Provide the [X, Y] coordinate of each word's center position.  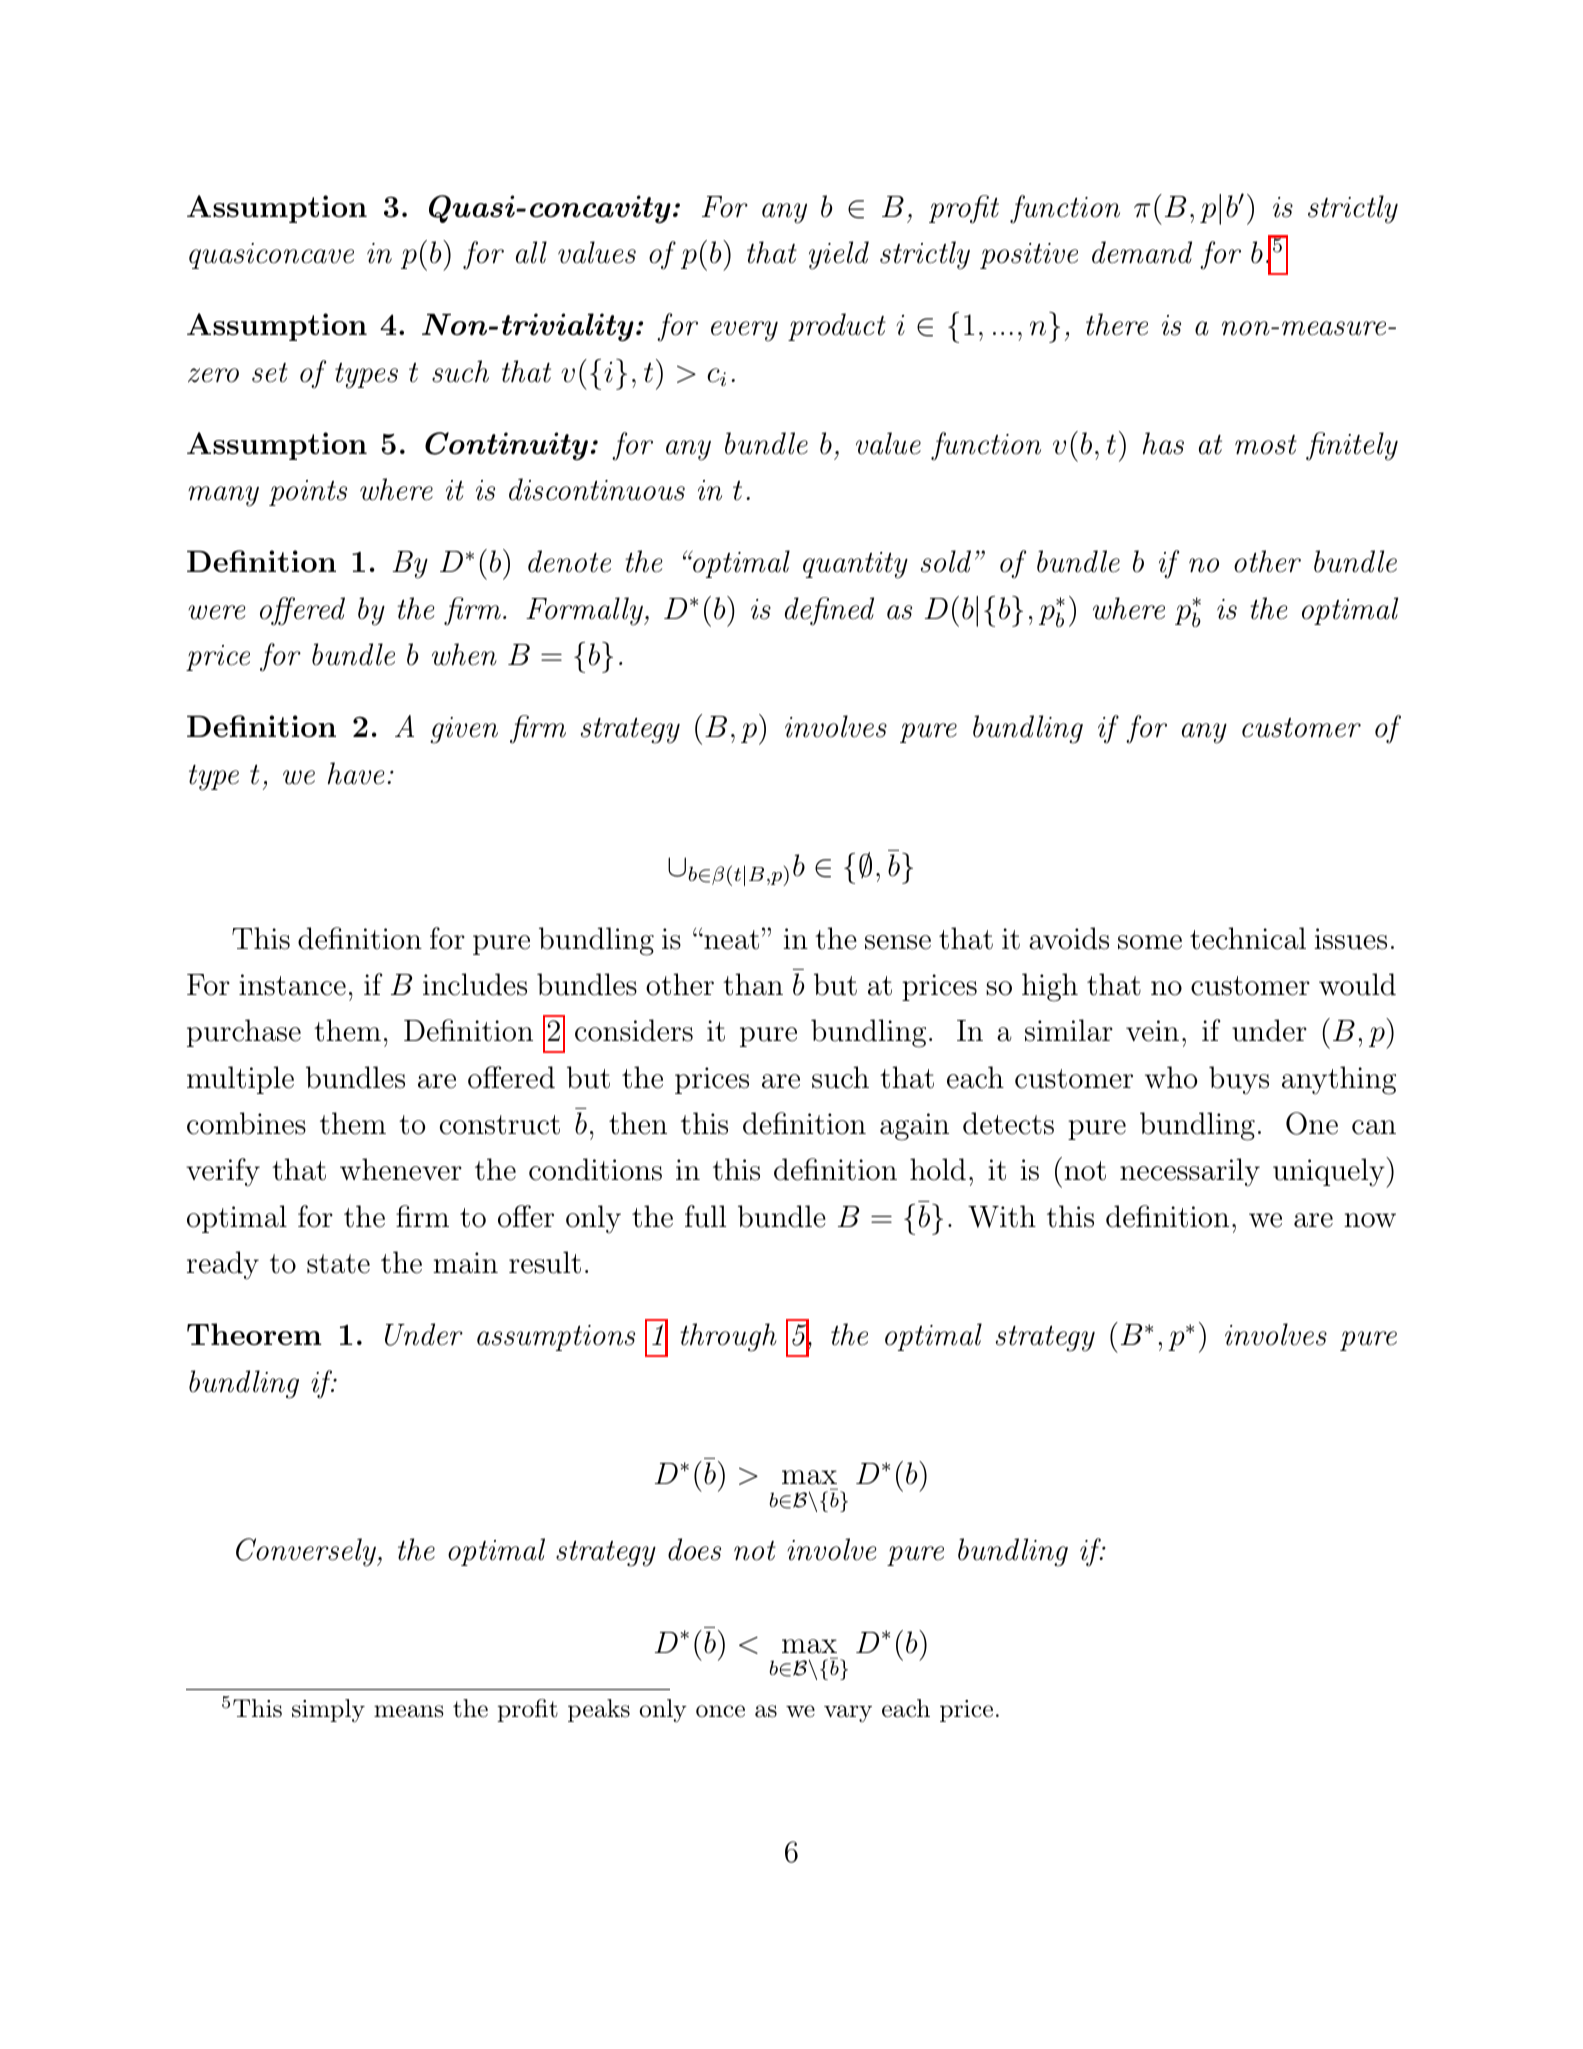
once [720, 1711]
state [338, 1264]
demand [1142, 252]
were [216, 612]
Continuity [506, 446]
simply [328, 1711]
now [1370, 1220]
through [728, 1337]
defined [829, 611]
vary [848, 1714]
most [1266, 445]
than [753, 984]
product [837, 327]
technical [1248, 938]
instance [292, 985]
